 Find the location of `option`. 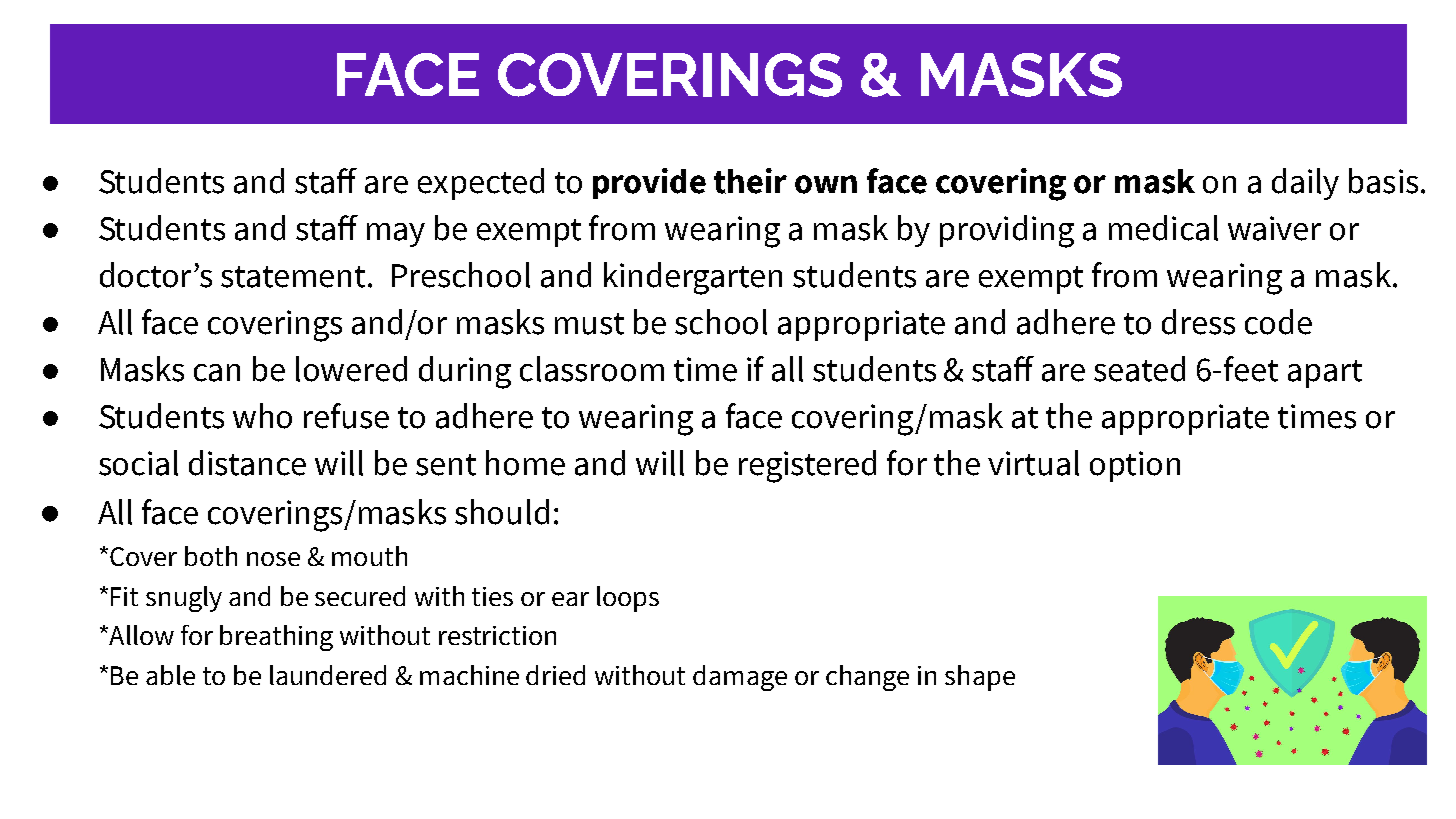

option is located at coordinates (1135, 466).
